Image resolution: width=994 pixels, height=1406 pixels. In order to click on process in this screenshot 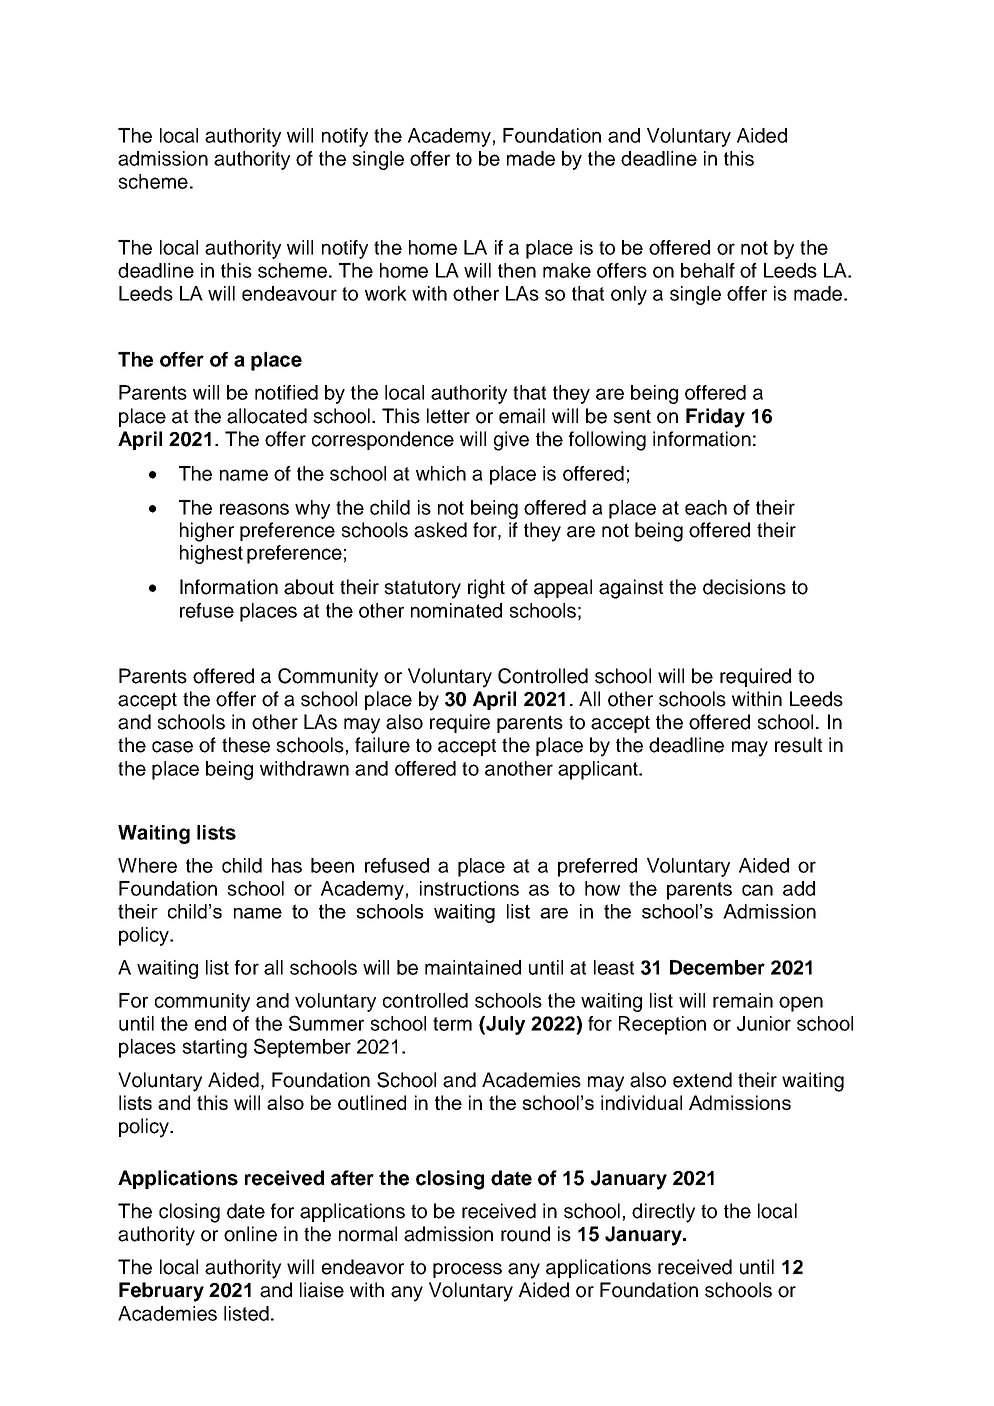, I will do `click(467, 1270)`.
